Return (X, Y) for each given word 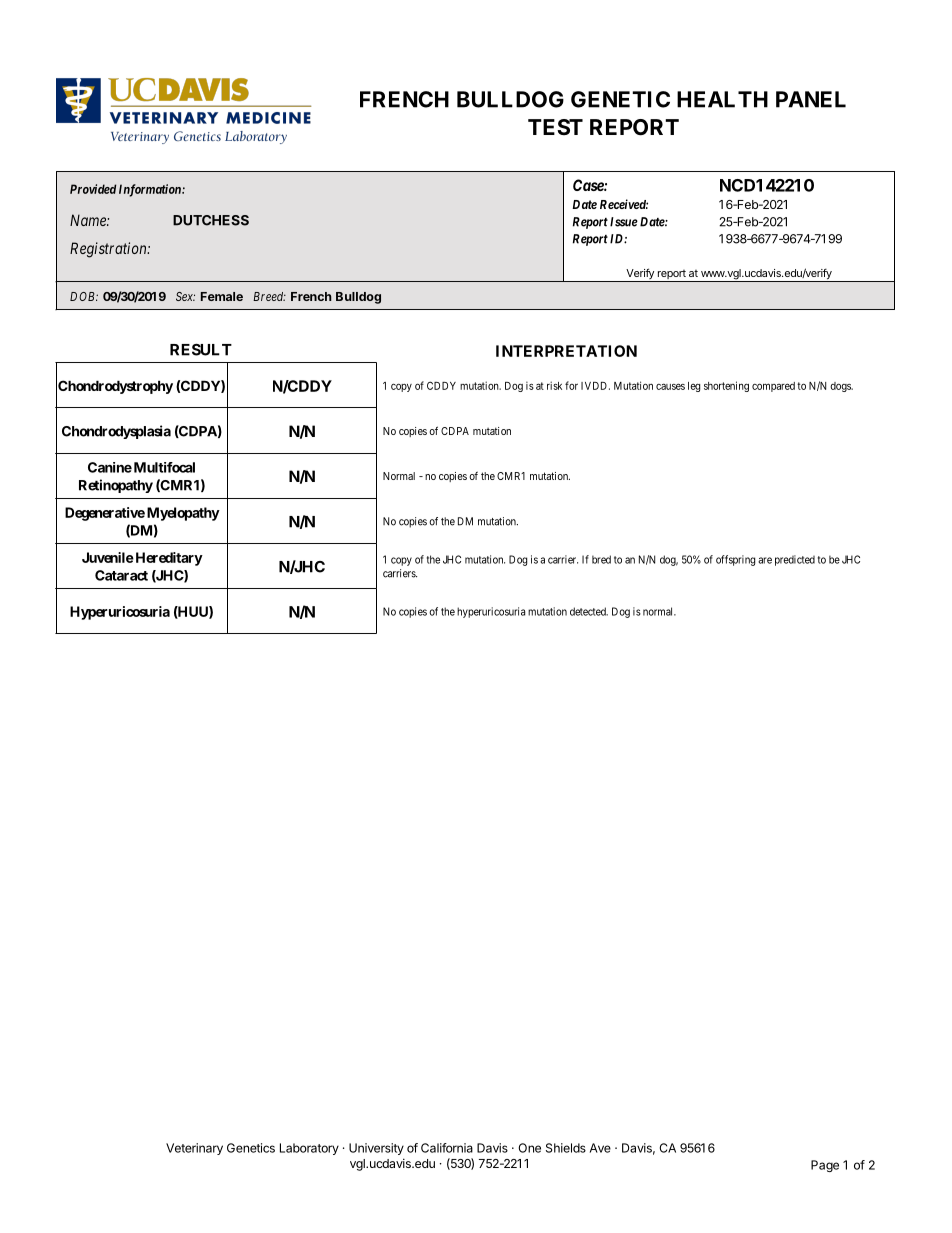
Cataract (121, 575)
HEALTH (722, 99)
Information (151, 190)
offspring (735, 560)
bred (601, 559)
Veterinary (194, 1149)
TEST (555, 127)
